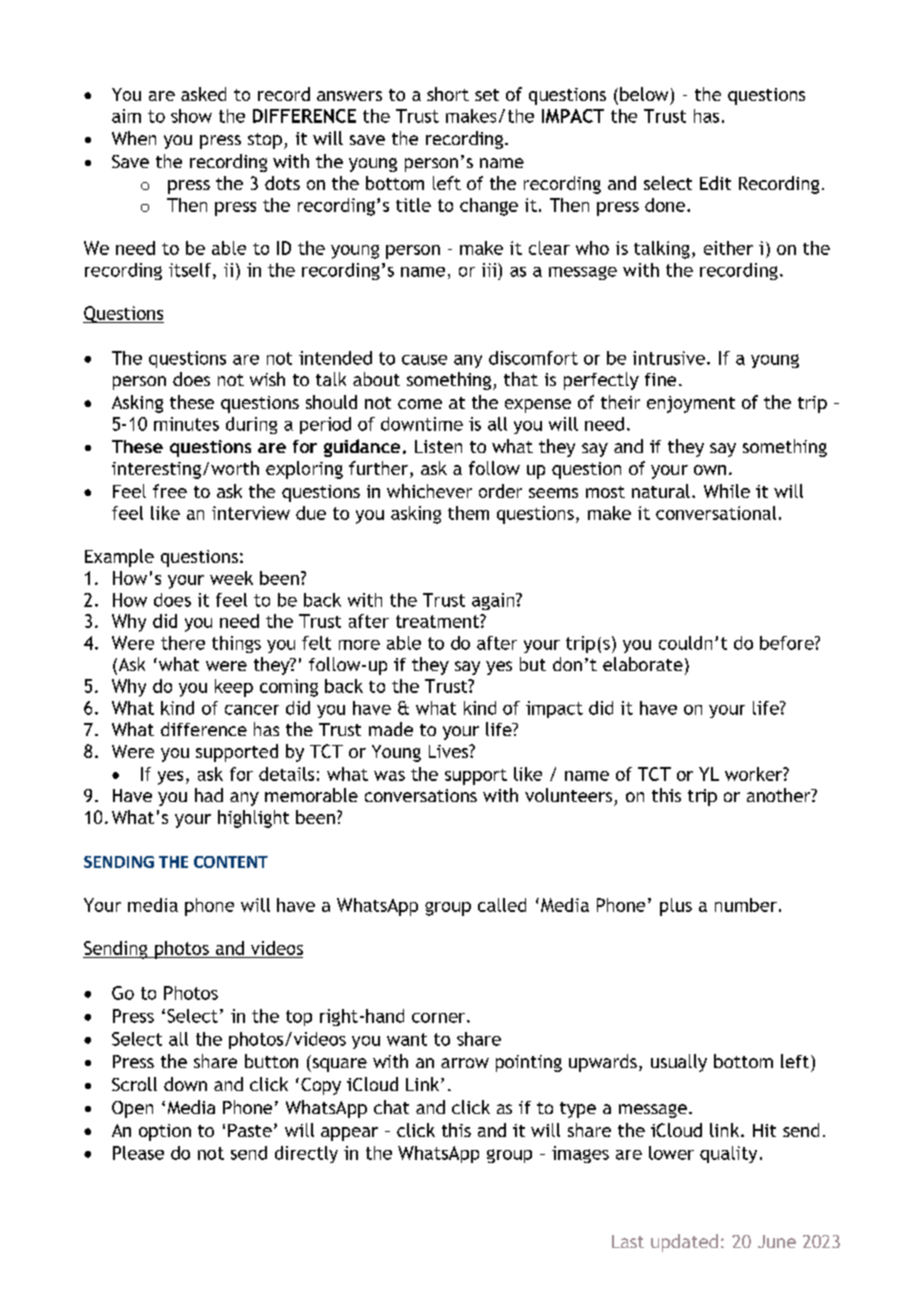 Image resolution: width=924 pixels, height=1308 pixels. What do you see at coordinates (191, 116) in the screenshot?
I see `show` at bounding box center [191, 116].
